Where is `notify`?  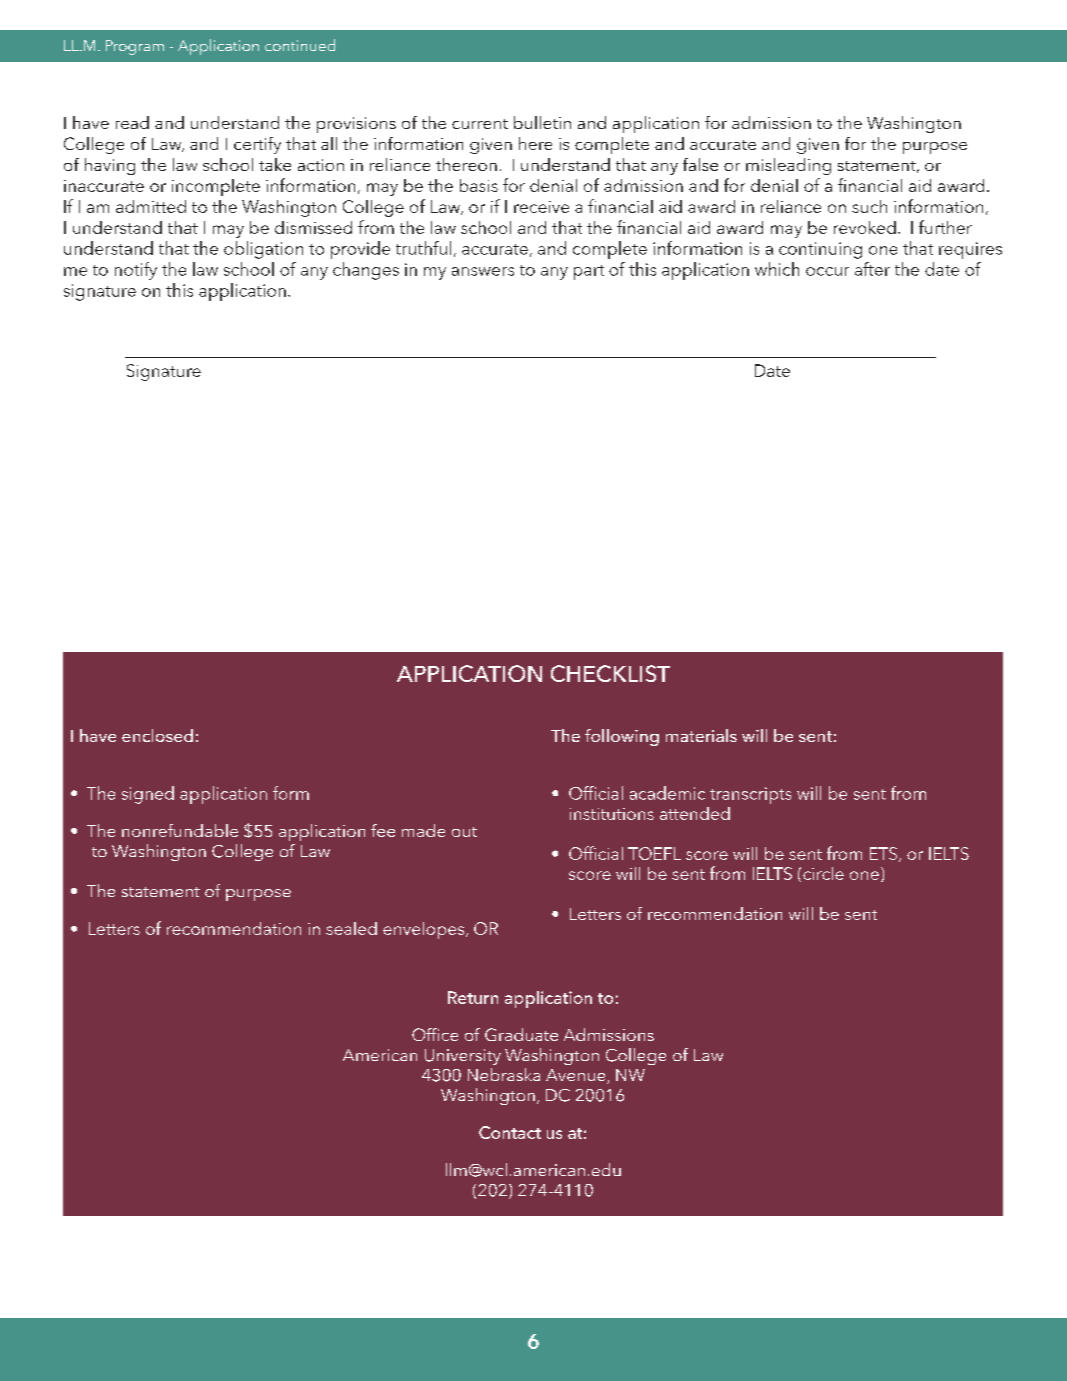 notify is located at coordinates (136, 271).
